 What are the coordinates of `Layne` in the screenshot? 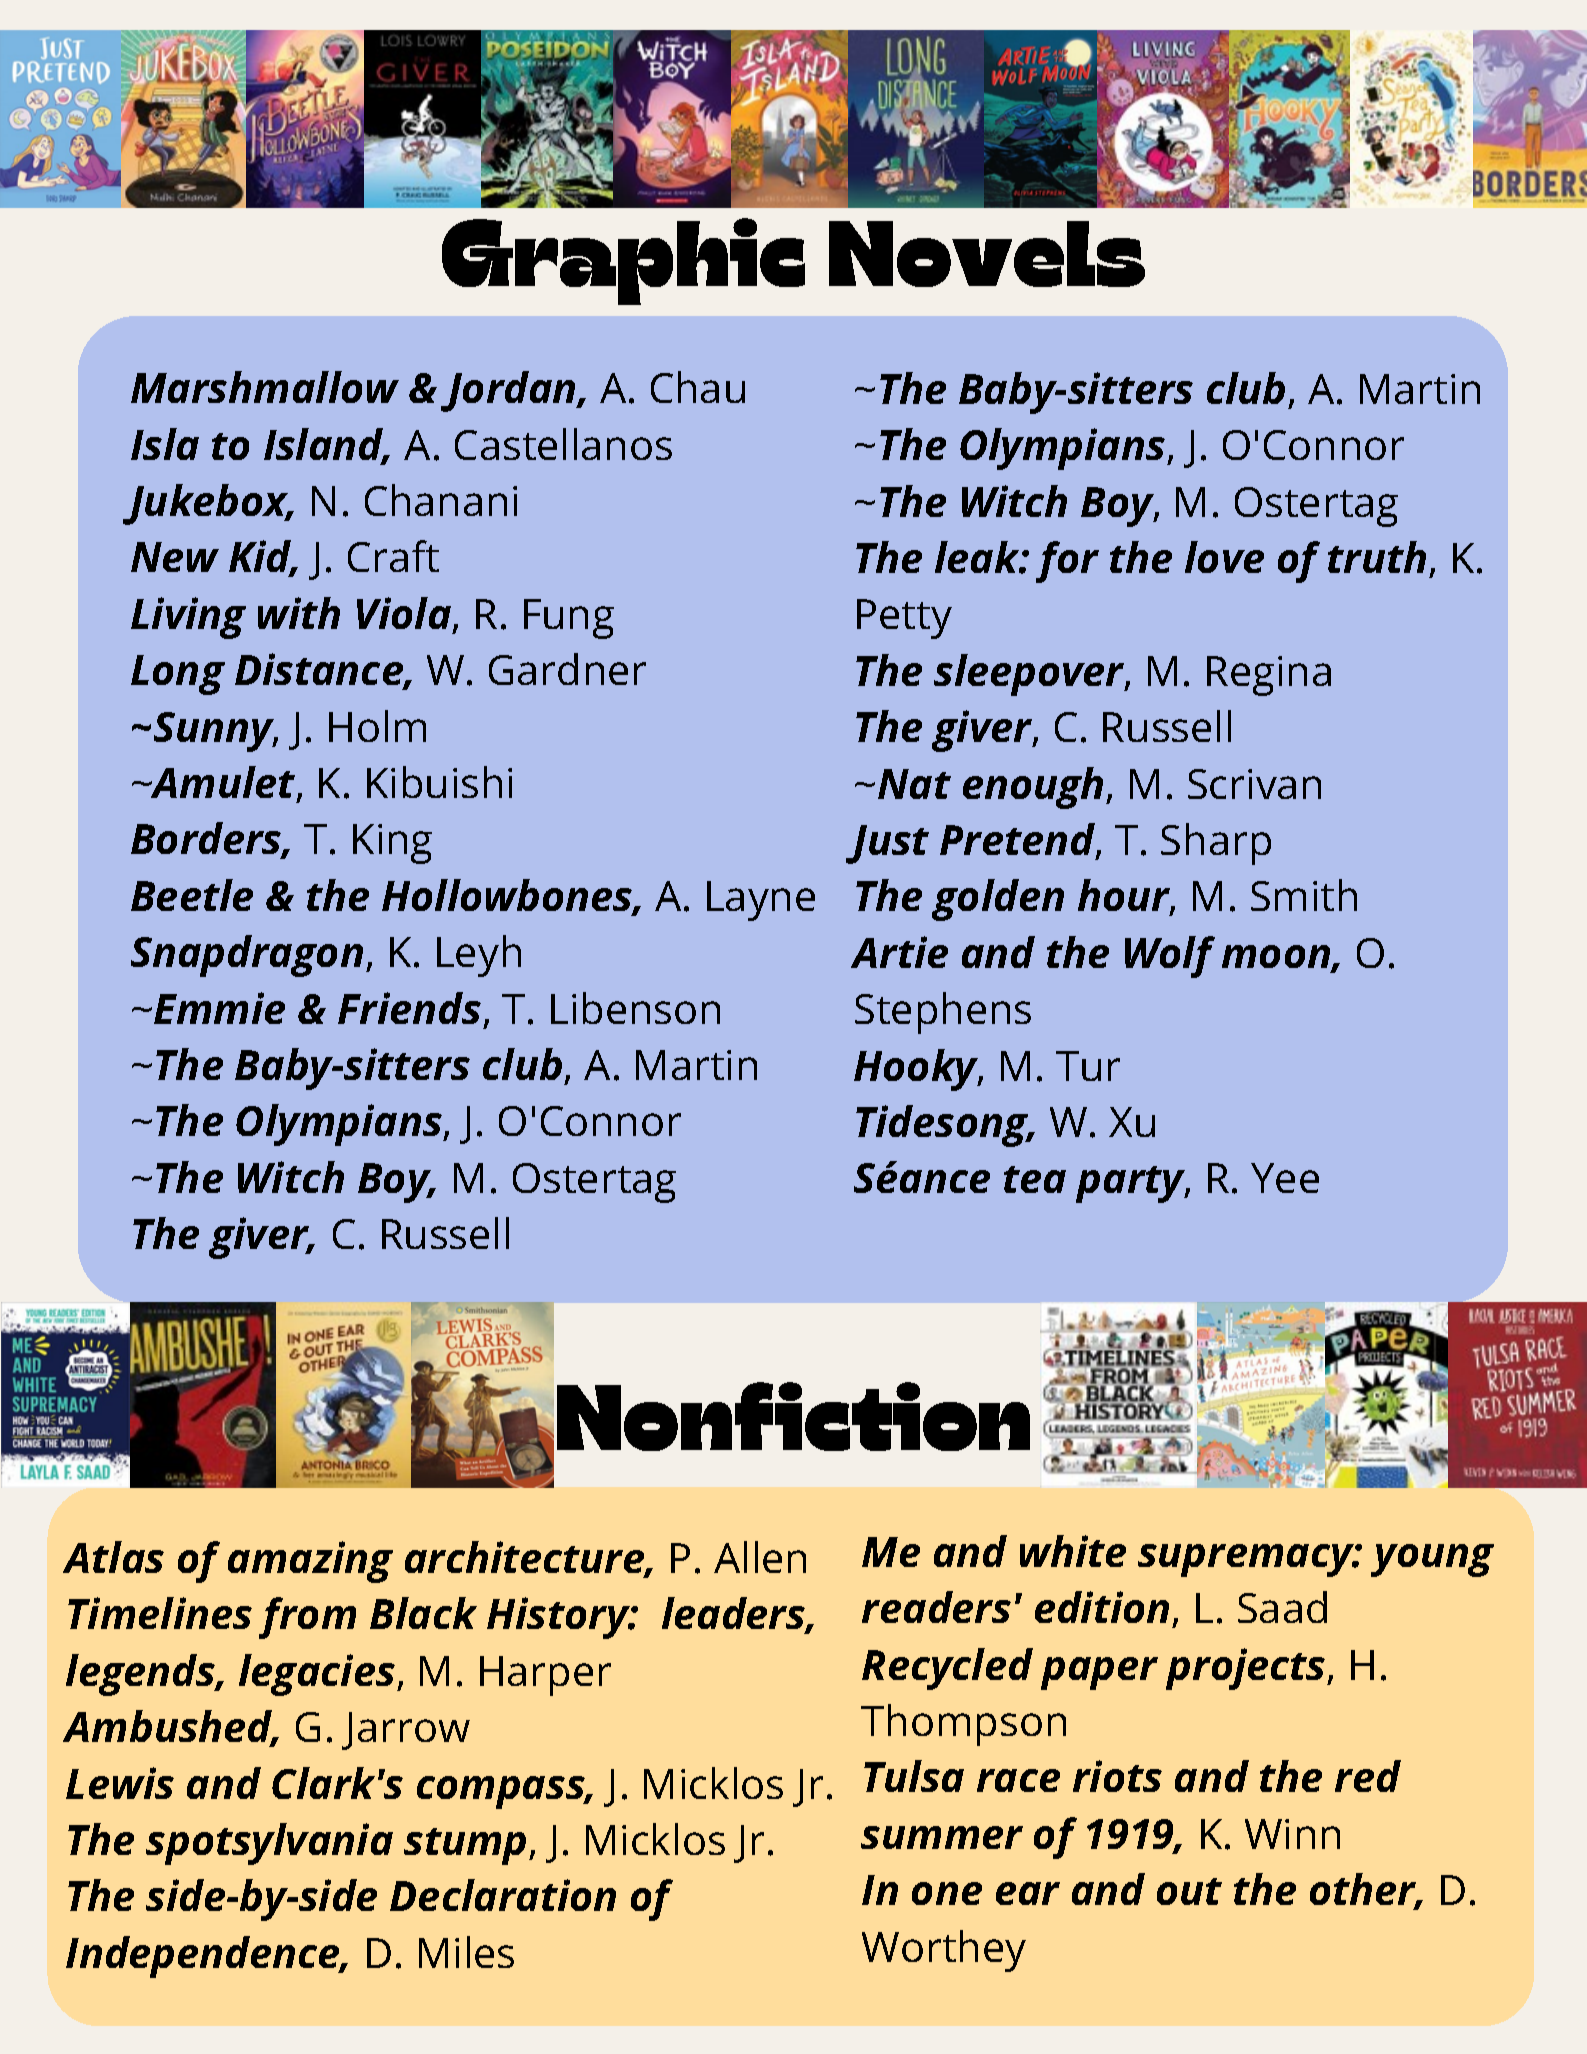 It's located at (761, 901).
